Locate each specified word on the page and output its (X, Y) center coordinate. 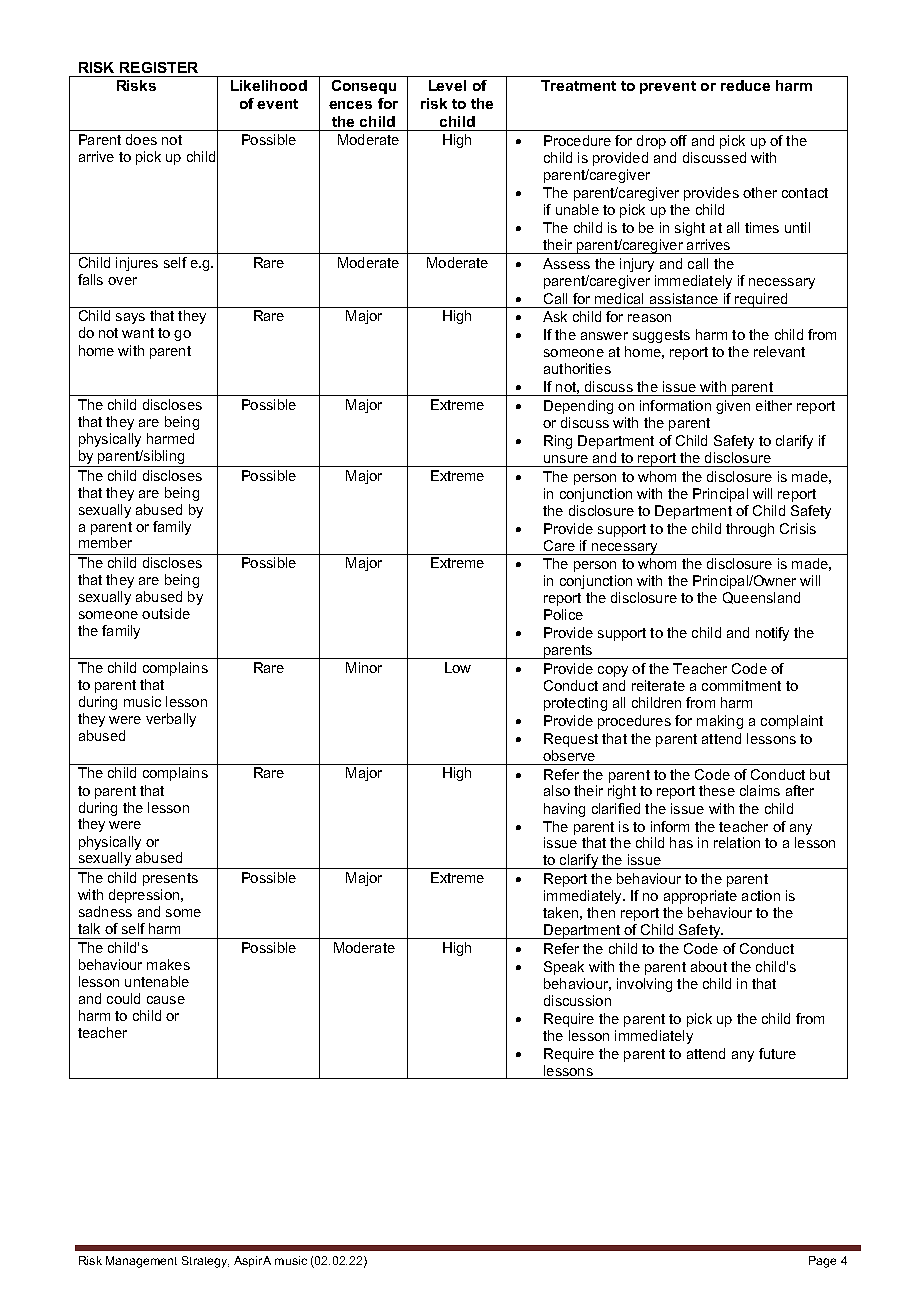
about (709, 966)
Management (141, 1262)
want (138, 333)
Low (458, 667)
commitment (741, 685)
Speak (564, 968)
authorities (577, 368)
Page (822, 1262)
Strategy (205, 1262)
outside (166, 613)
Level (447, 85)
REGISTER (159, 67)
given (733, 407)
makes (168, 964)
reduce (745, 85)
